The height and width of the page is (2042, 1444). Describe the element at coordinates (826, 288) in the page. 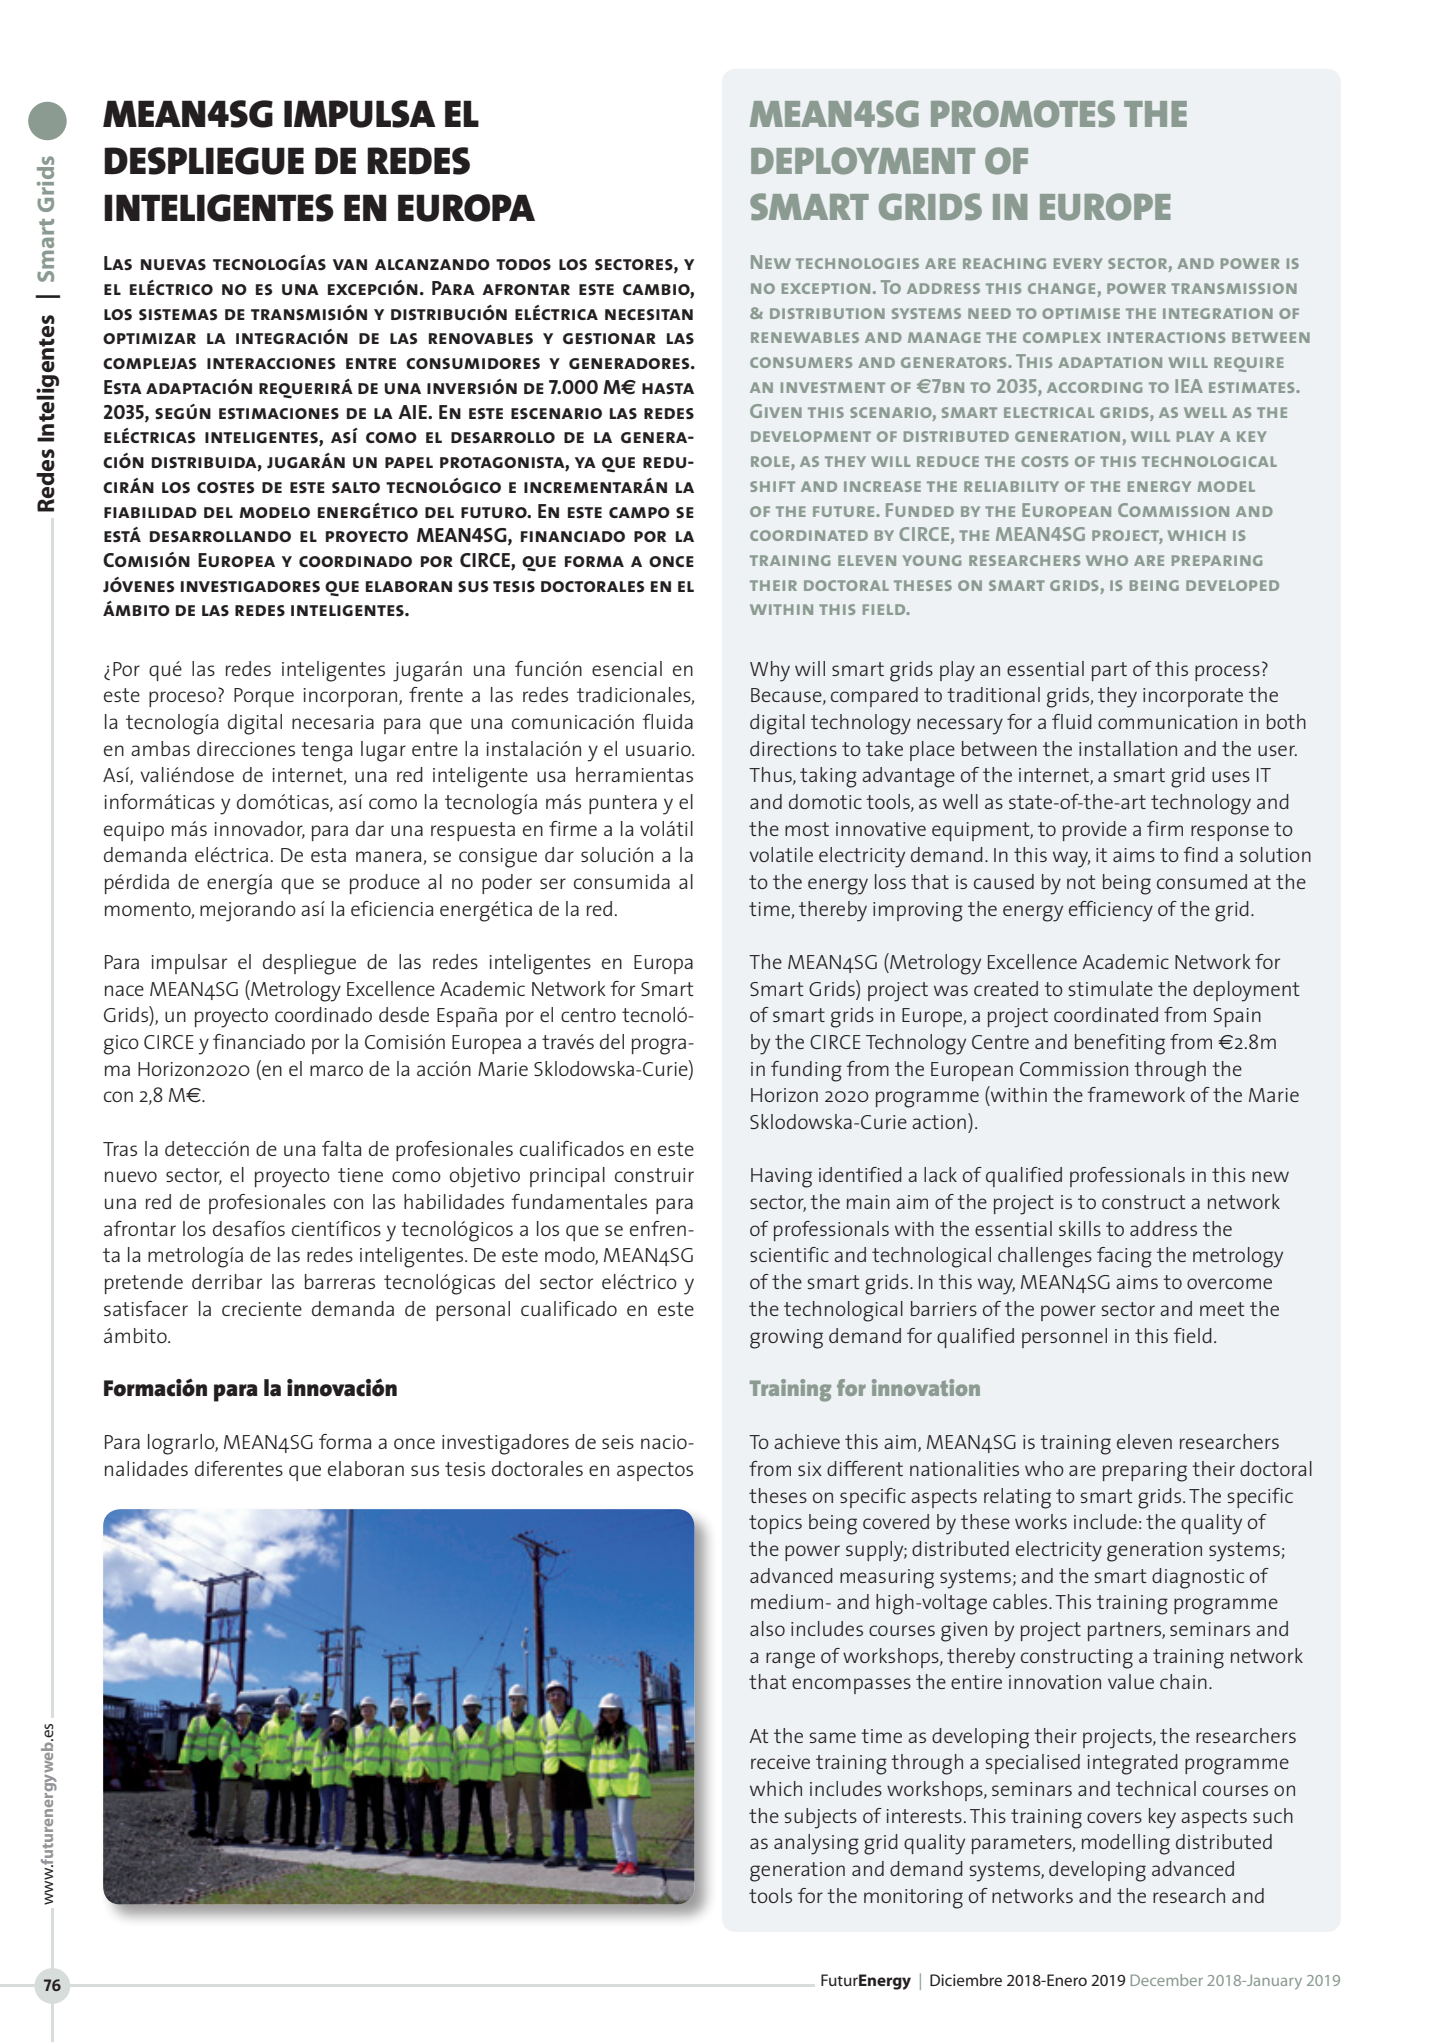

I see `exception` at that location.
